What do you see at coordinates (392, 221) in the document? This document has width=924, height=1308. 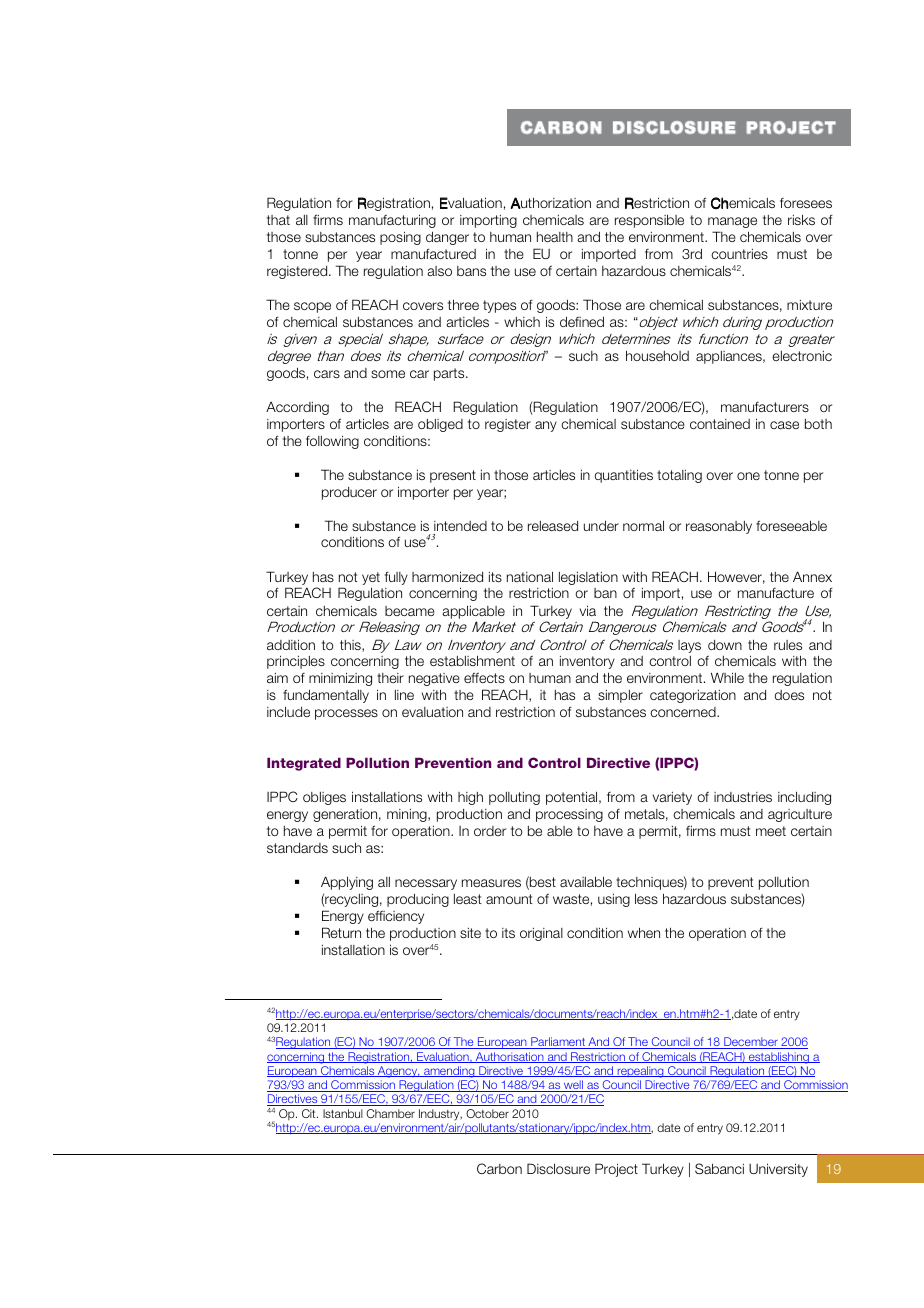 I see `manufacturing` at bounding box center [392, 221].
